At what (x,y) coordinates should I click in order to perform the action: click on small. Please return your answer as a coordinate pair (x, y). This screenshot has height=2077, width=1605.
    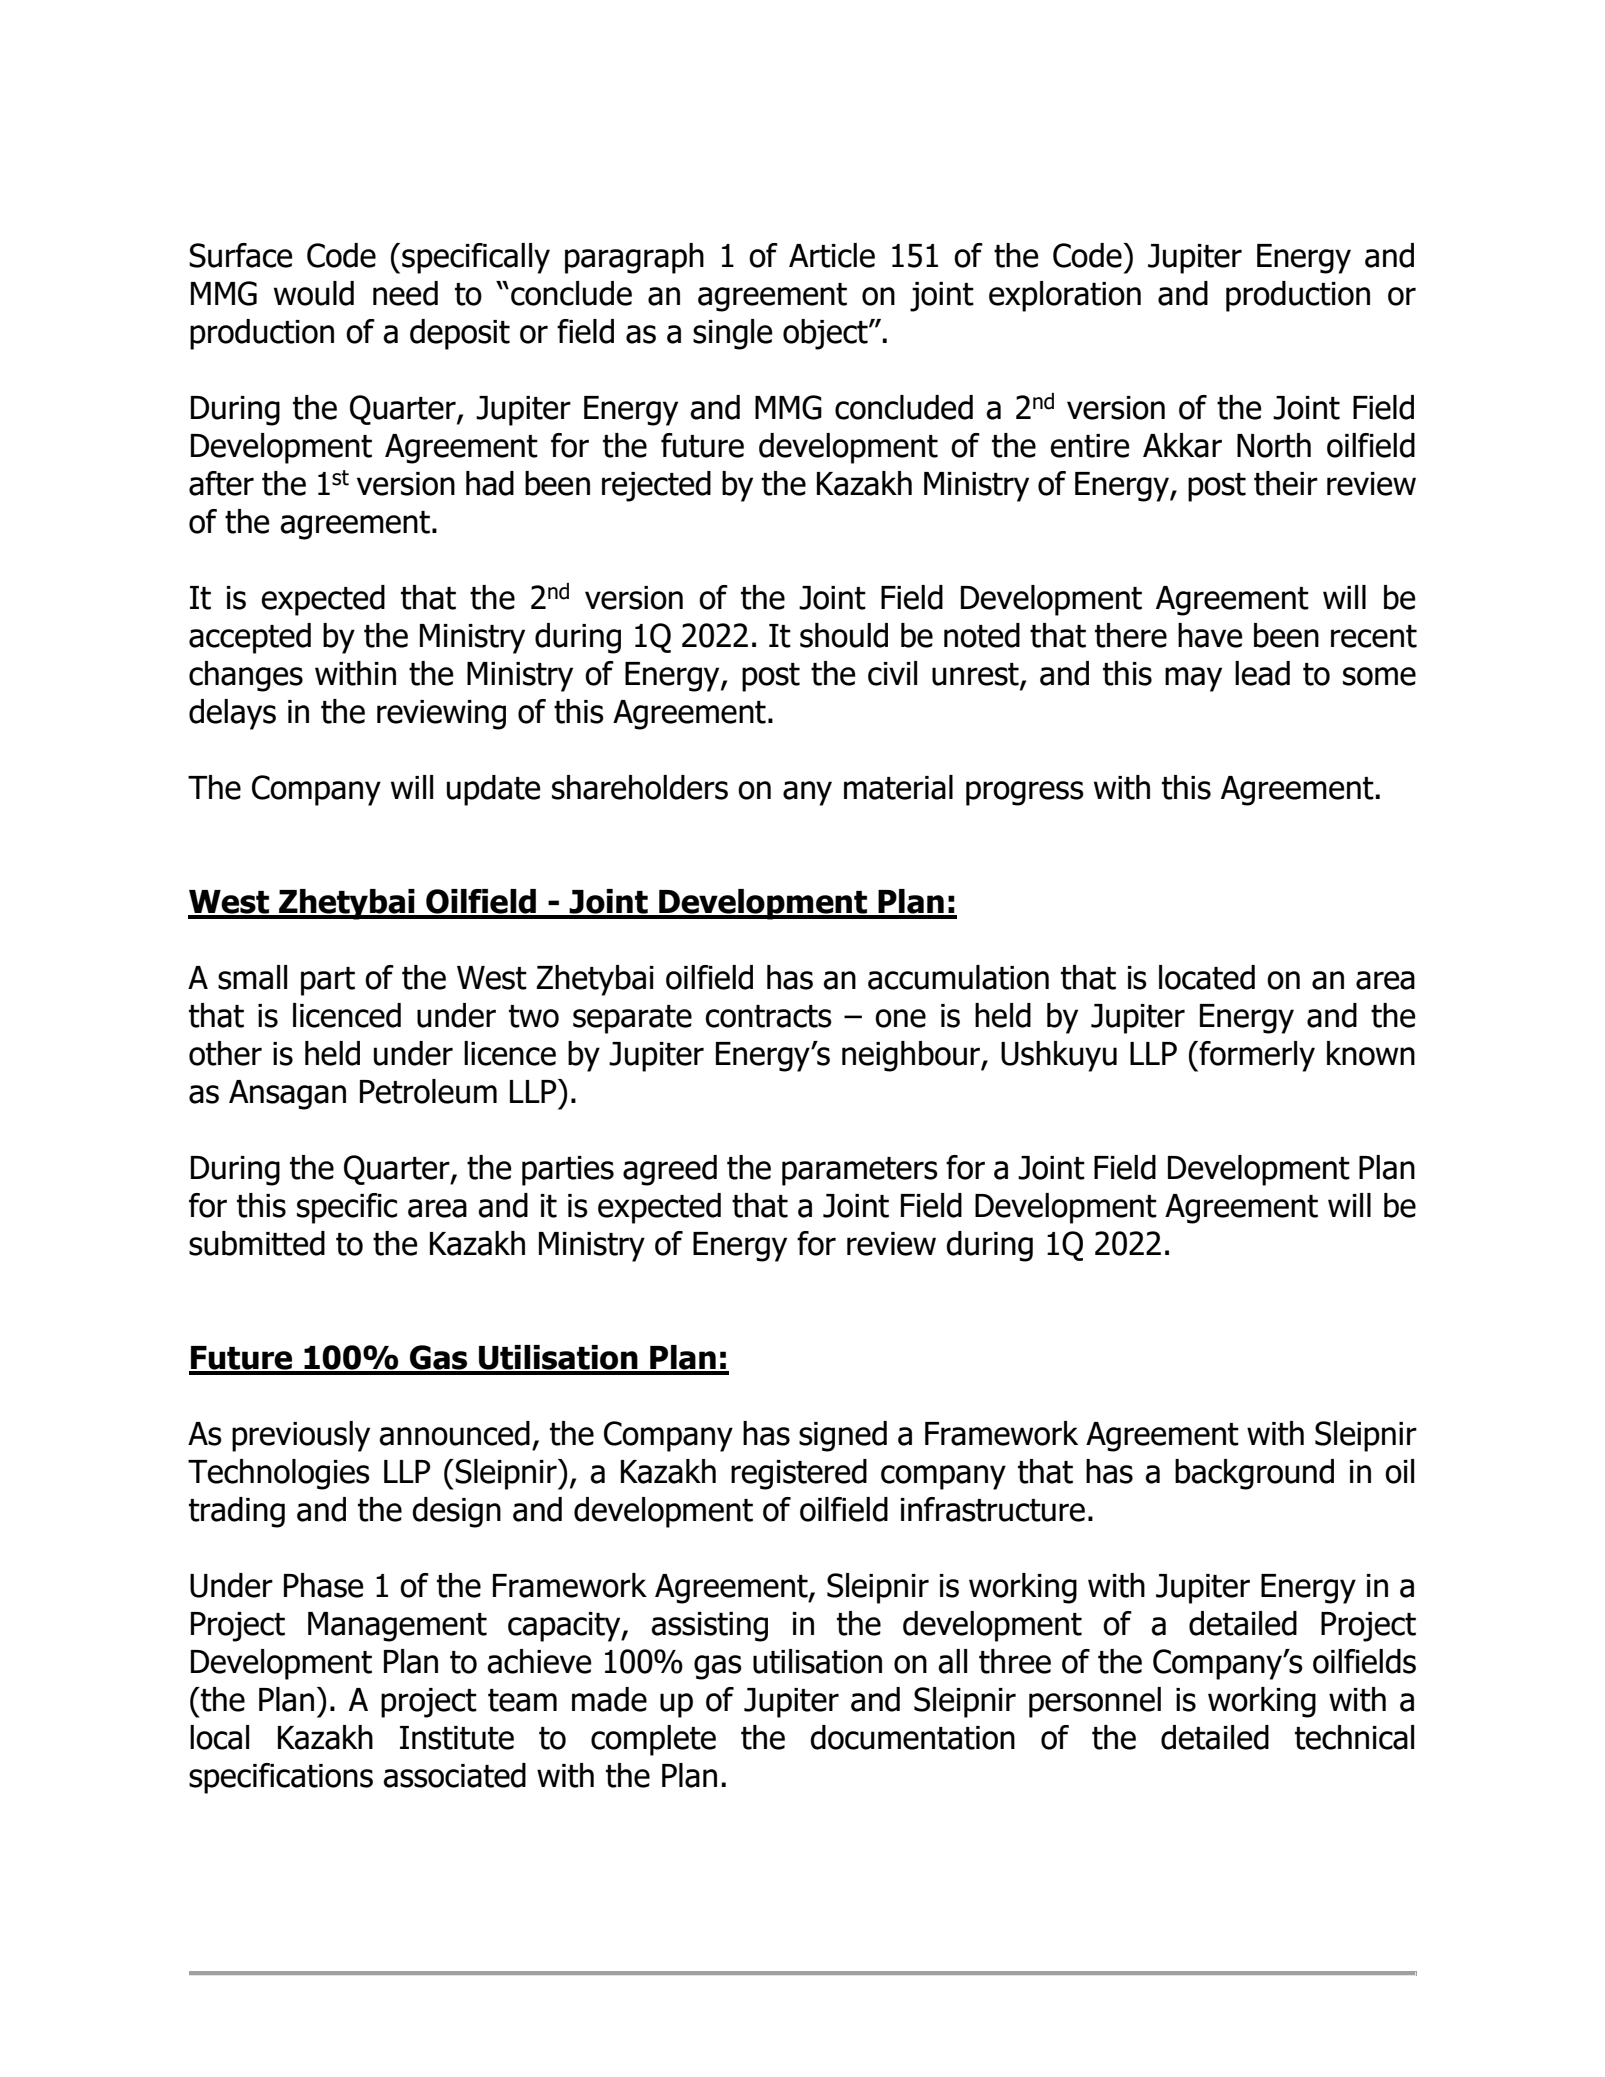
    Looking at the image, I should click on (252, 977).
